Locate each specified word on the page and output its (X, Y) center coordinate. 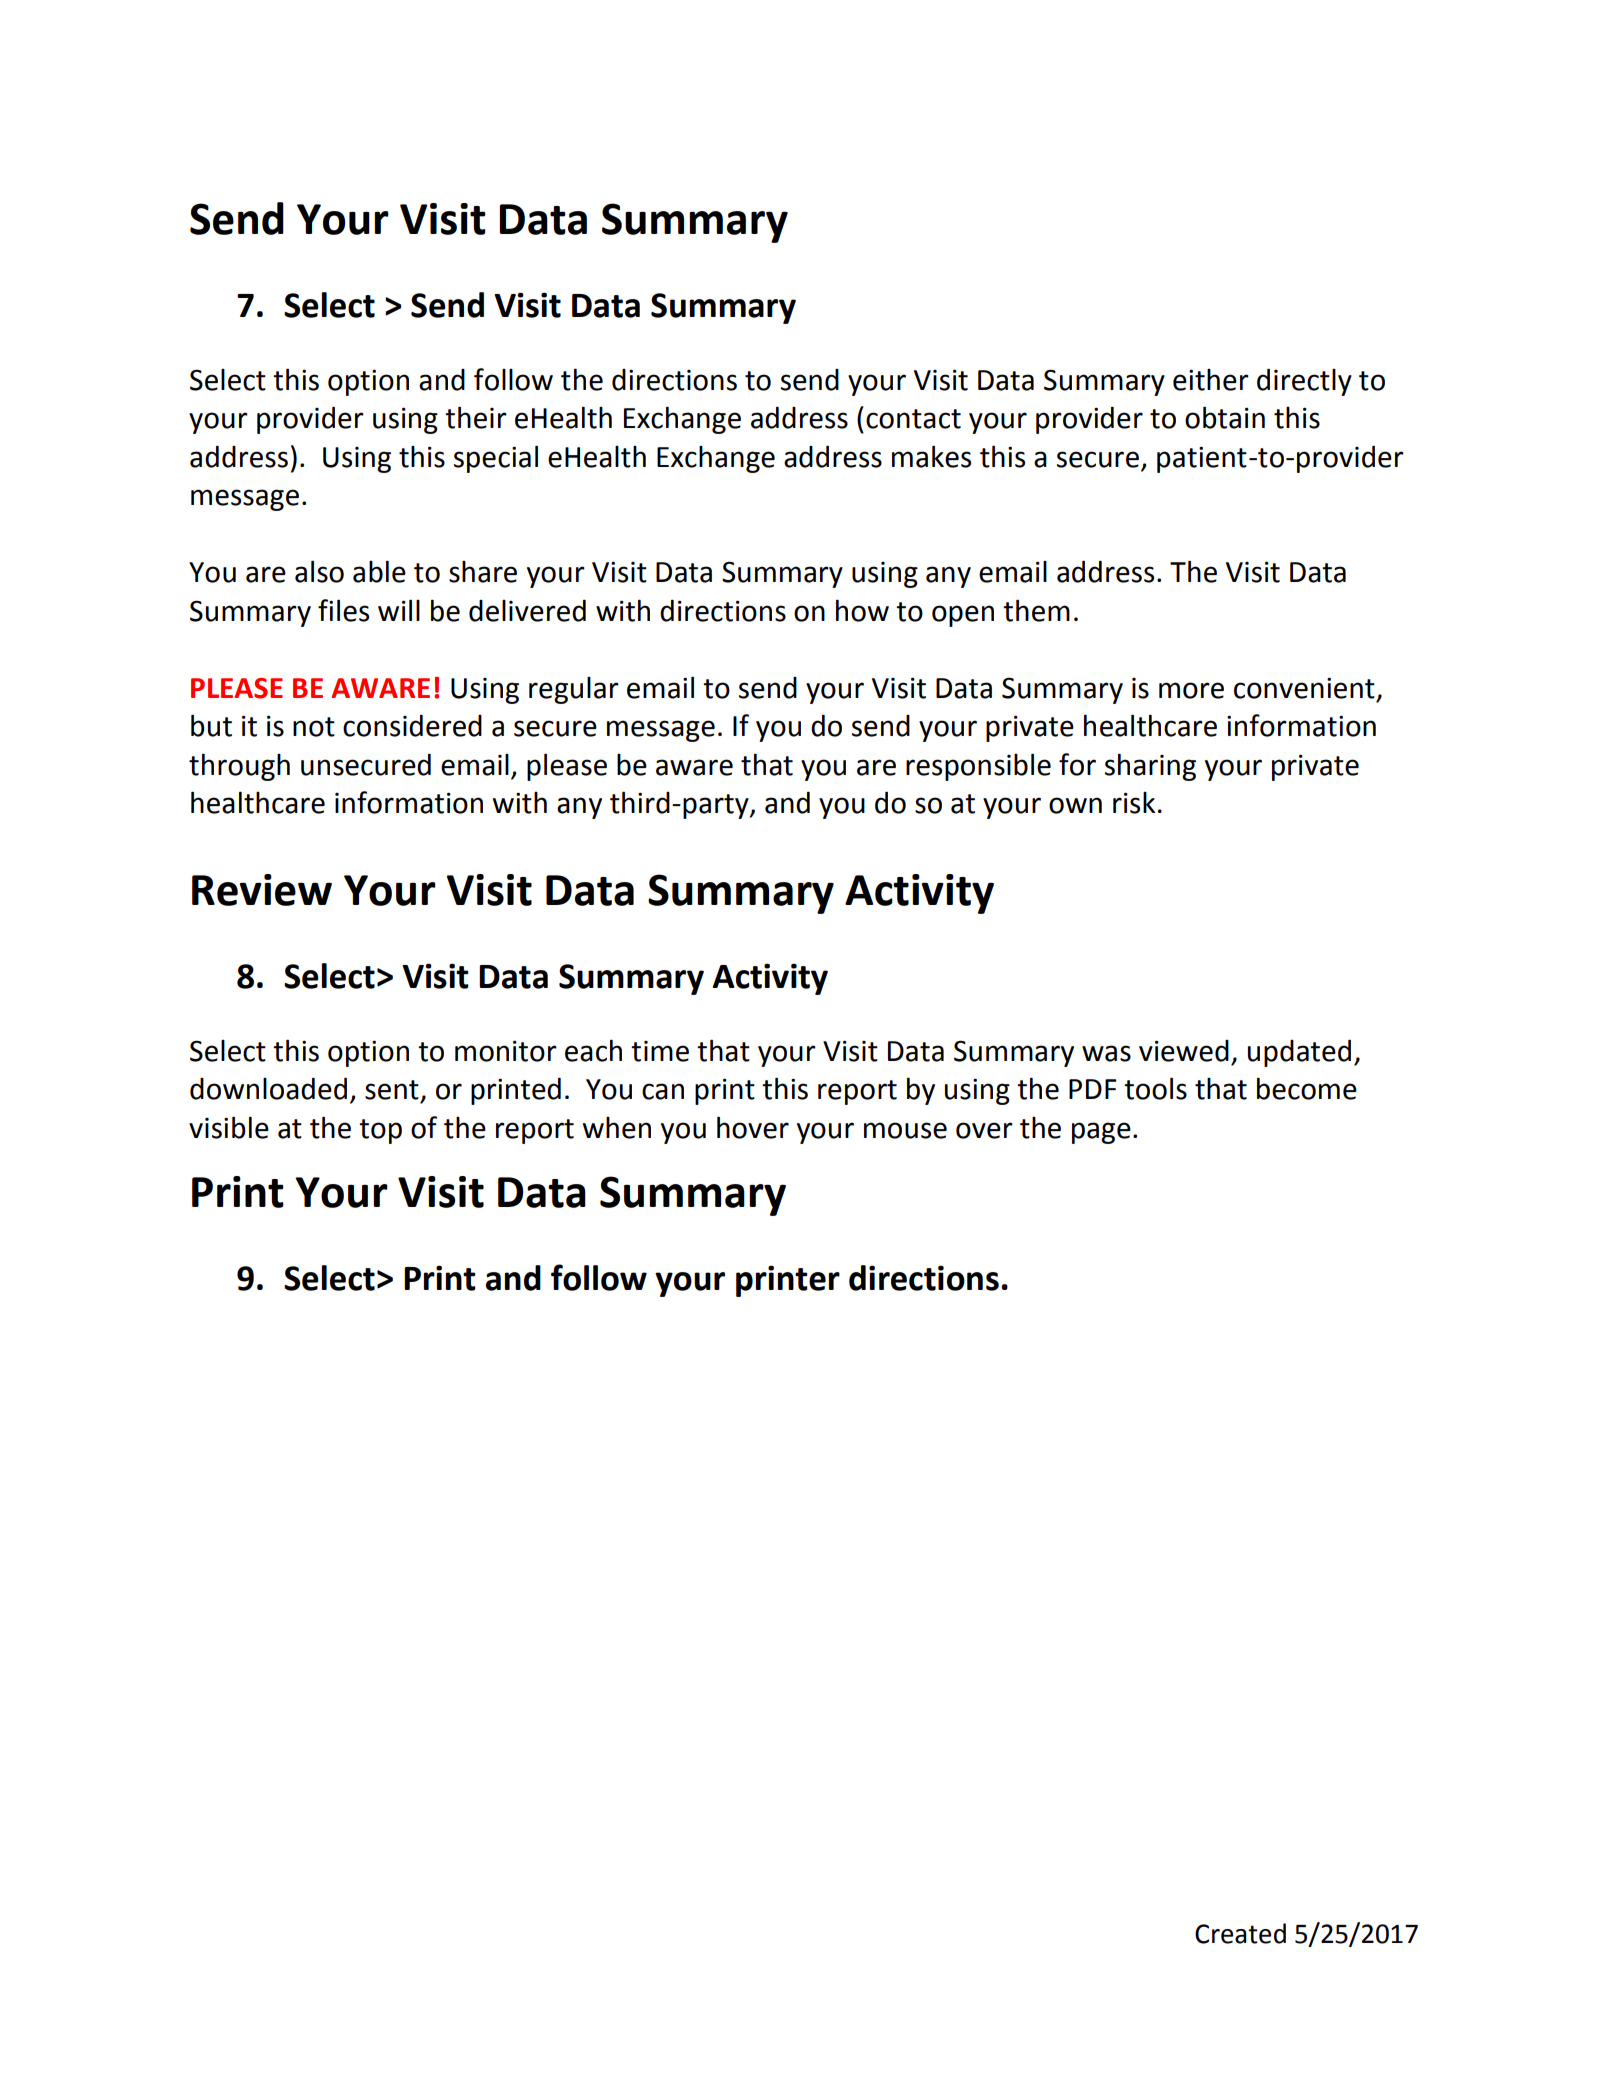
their (476, 417)
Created (1240, 1933)
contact (913, 419)
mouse (905, 1130)
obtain (1225, 417)
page (1101, 1133)
